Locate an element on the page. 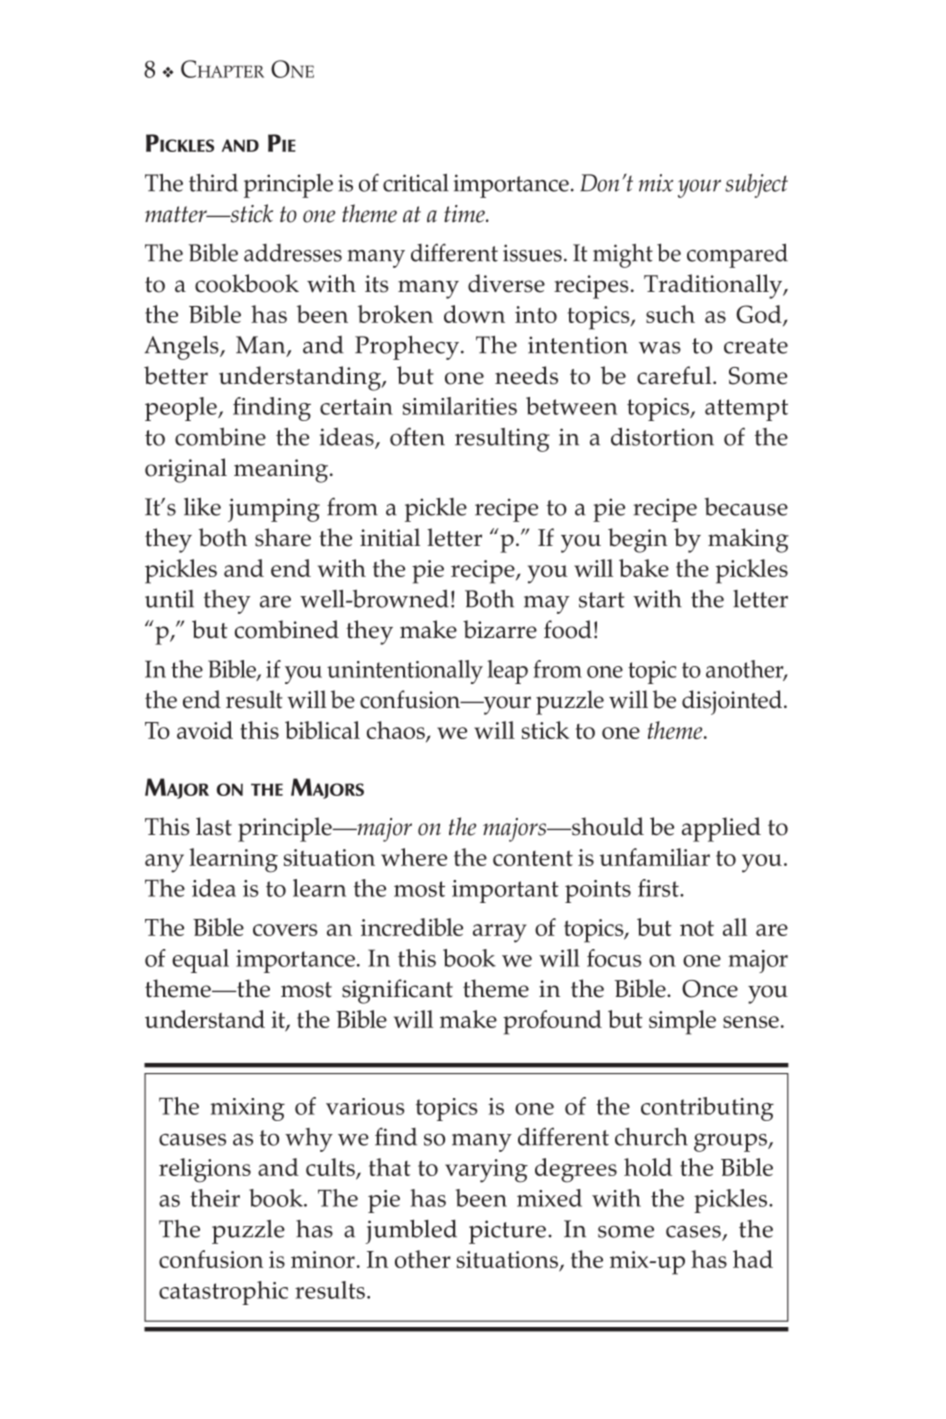  catastrophic is located at coordinates (223, 1293).
